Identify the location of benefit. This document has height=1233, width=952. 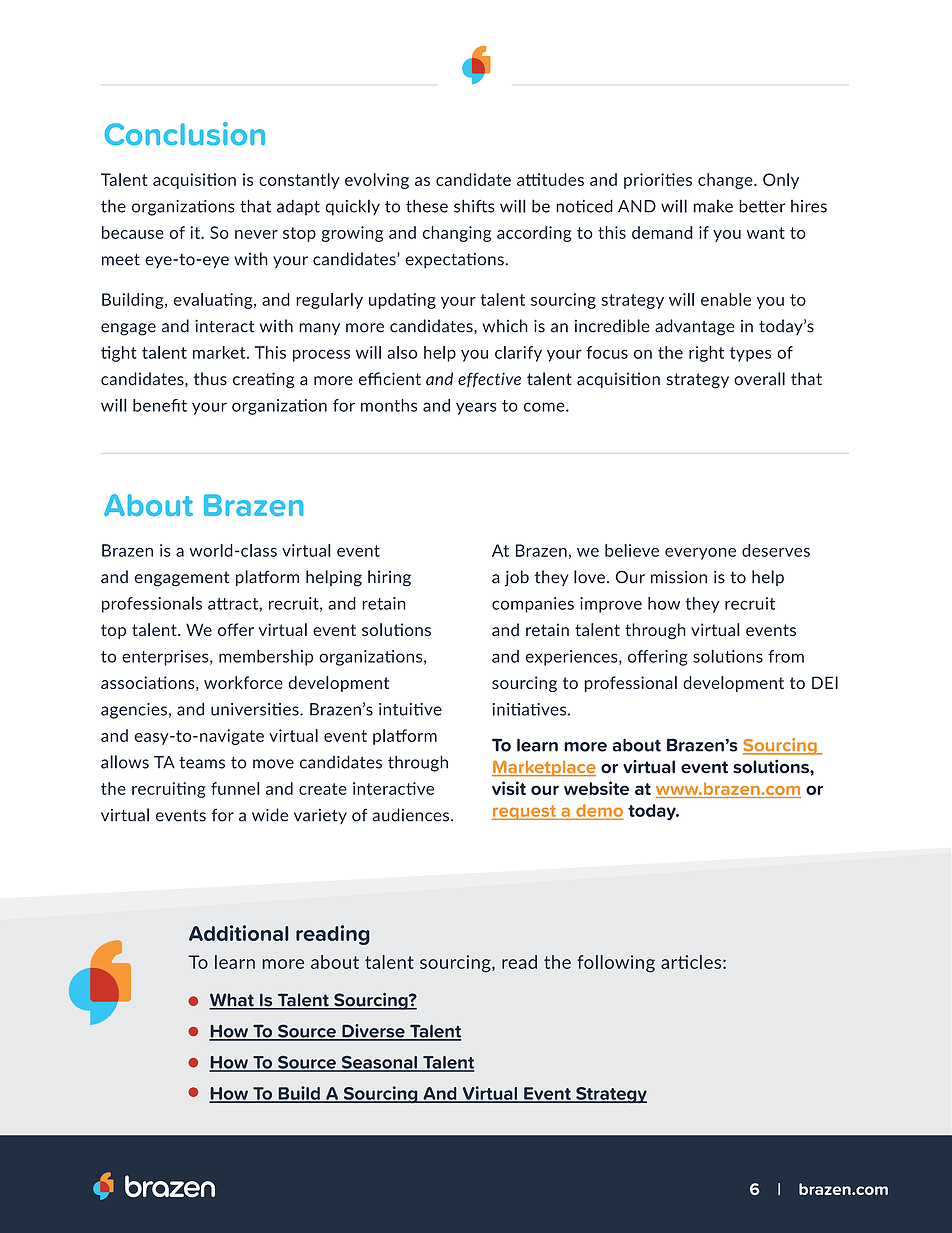
(160, 405).
